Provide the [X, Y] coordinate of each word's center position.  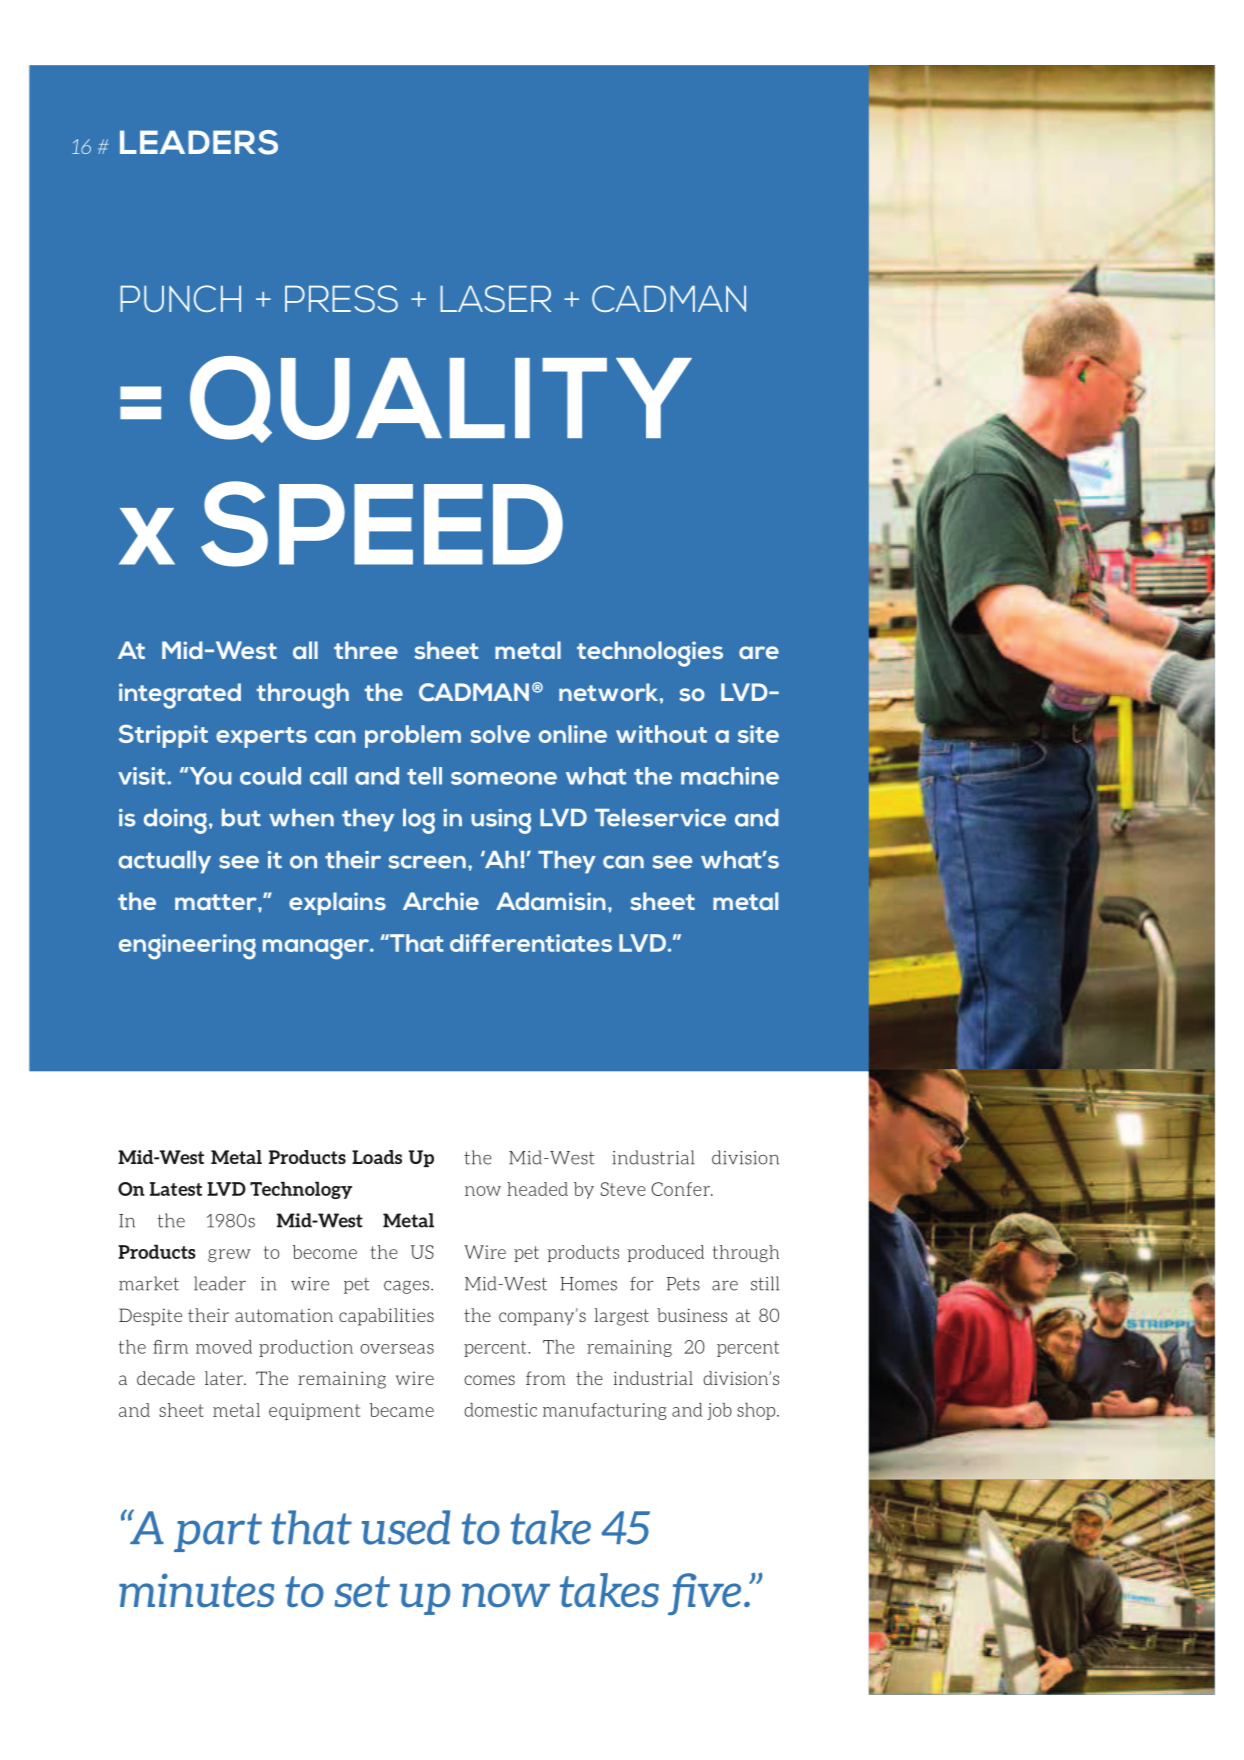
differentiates [531, 943]
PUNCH [180, 298]
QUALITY [441, 399]
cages [408, 1287]
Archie [441, 901]
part [218, 1532]
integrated [180, 696]
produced [666, 1253]
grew [229, 1255]
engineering [187, 947]
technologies [650, 654]
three [366, 650]
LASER [495, 299]
